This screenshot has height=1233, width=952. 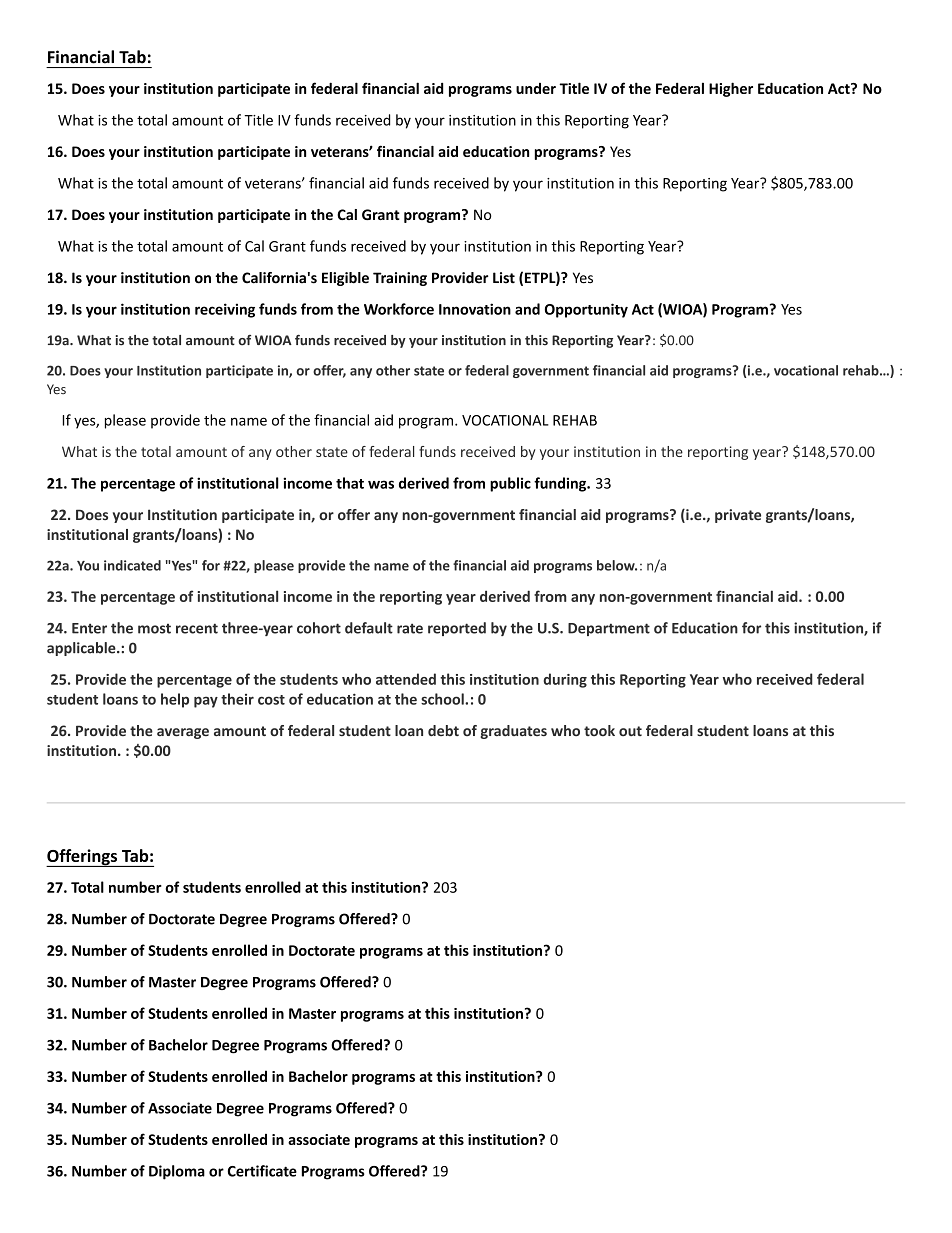 I want to click on under, so click(x=536, y=88).
